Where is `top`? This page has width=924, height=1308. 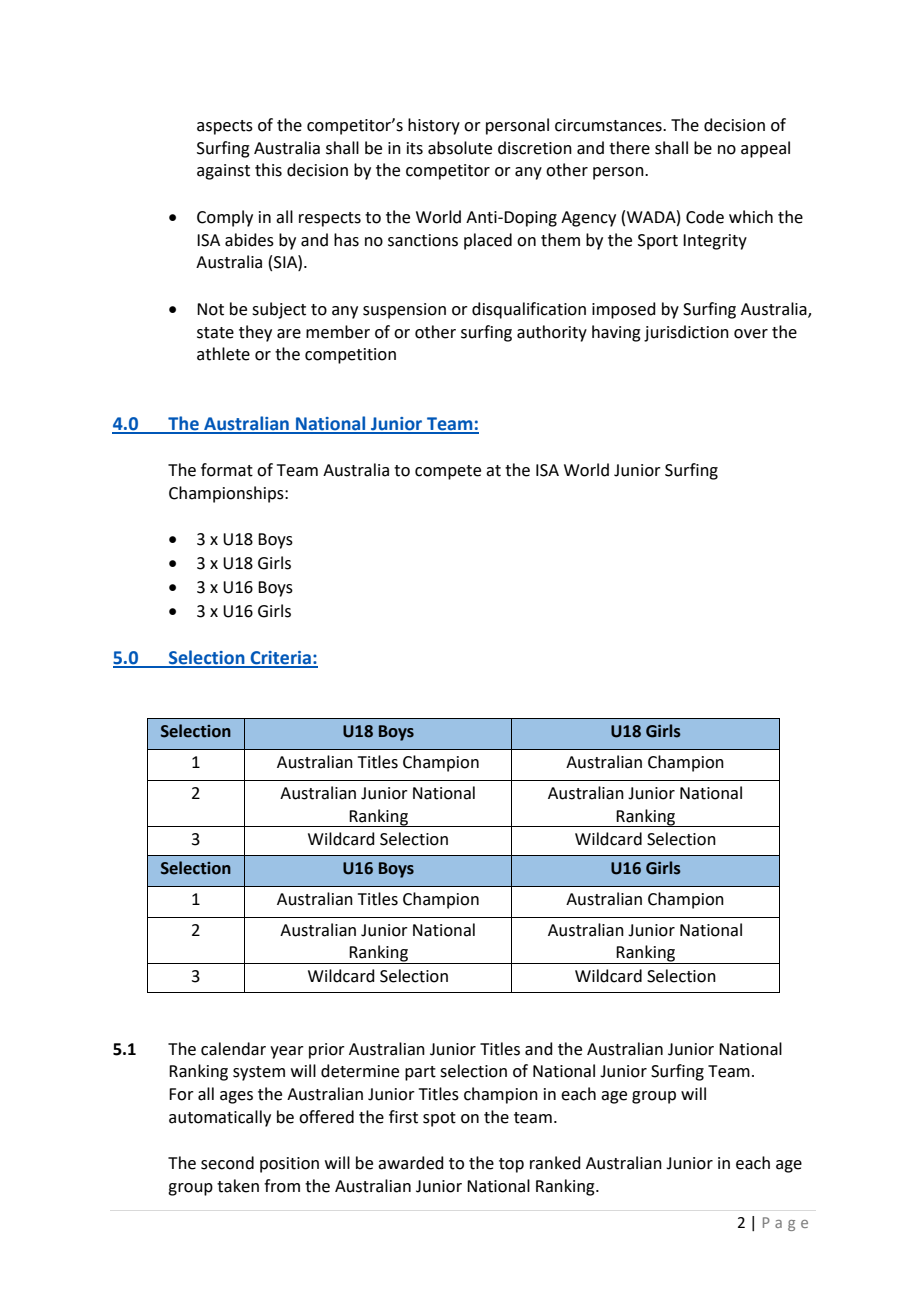 top is located at coordinates (511, 1165).
